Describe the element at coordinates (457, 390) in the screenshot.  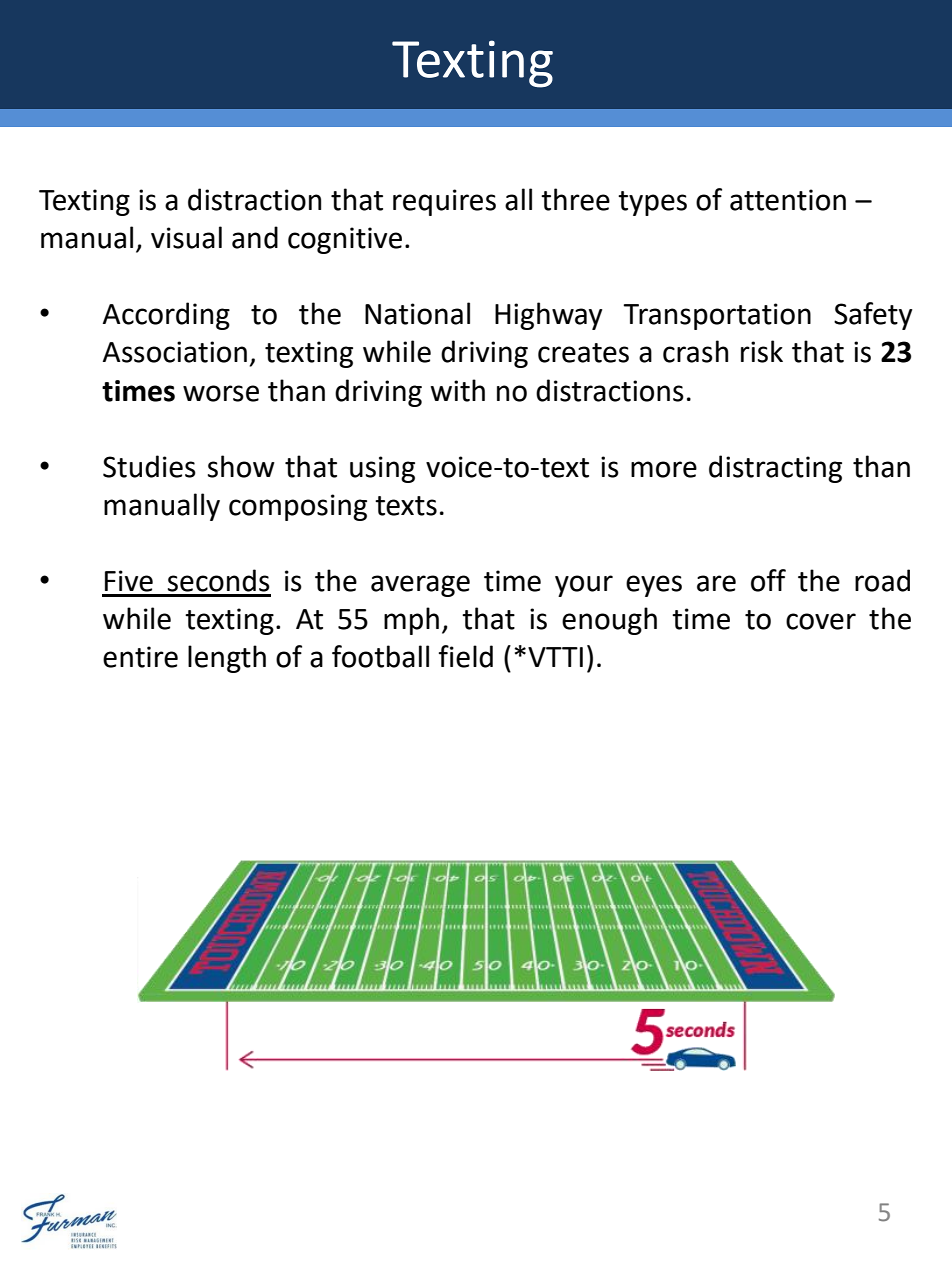
I see `with` at that location.
